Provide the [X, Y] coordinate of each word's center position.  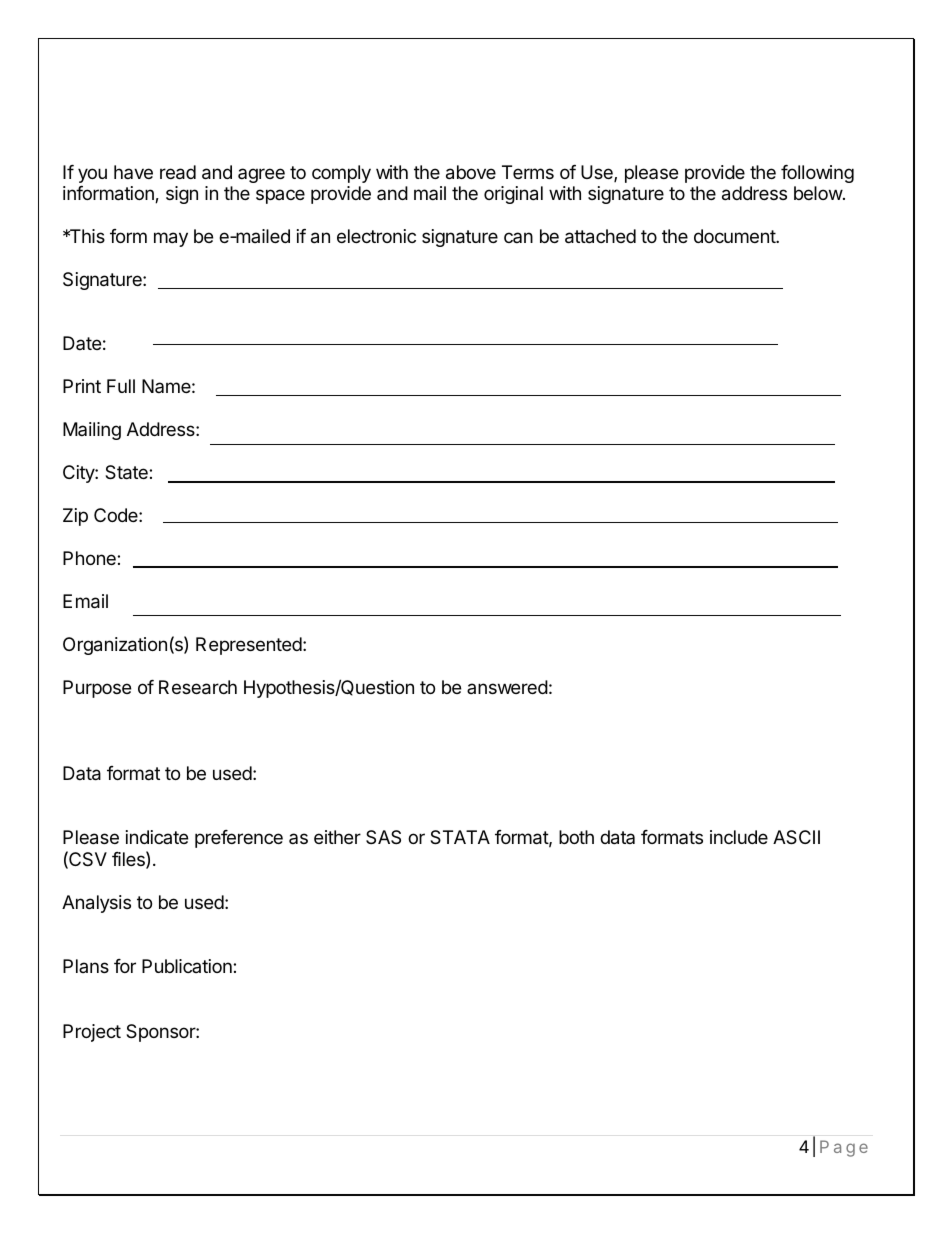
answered [507, 687]
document [735, 236]
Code [117, 515]
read [178, 172]
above [471, 172]
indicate [157, 837]
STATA [460, 837]
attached [600, 236]
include [739, 837]
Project [92, 1033]
